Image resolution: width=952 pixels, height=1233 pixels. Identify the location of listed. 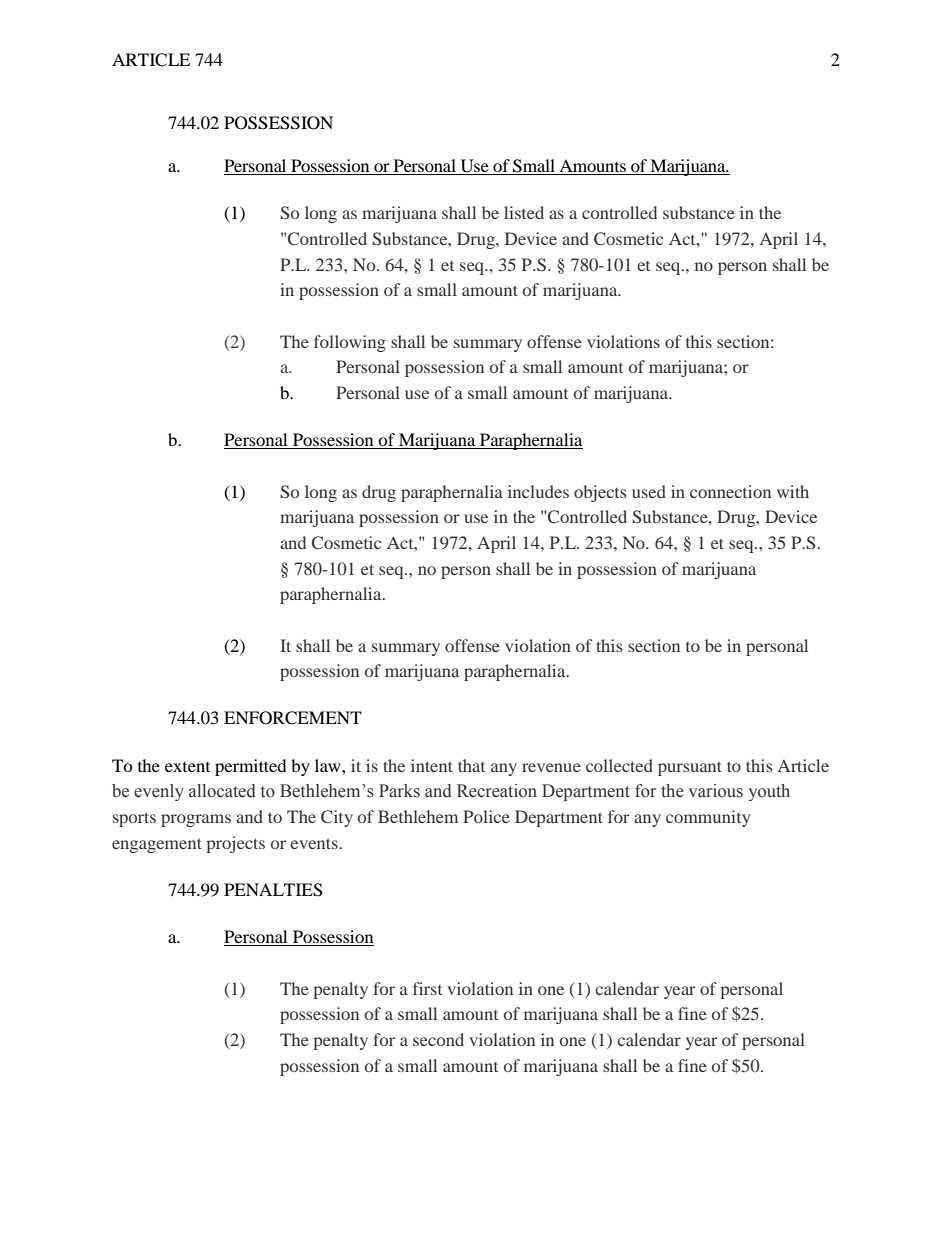
(524, 212).
